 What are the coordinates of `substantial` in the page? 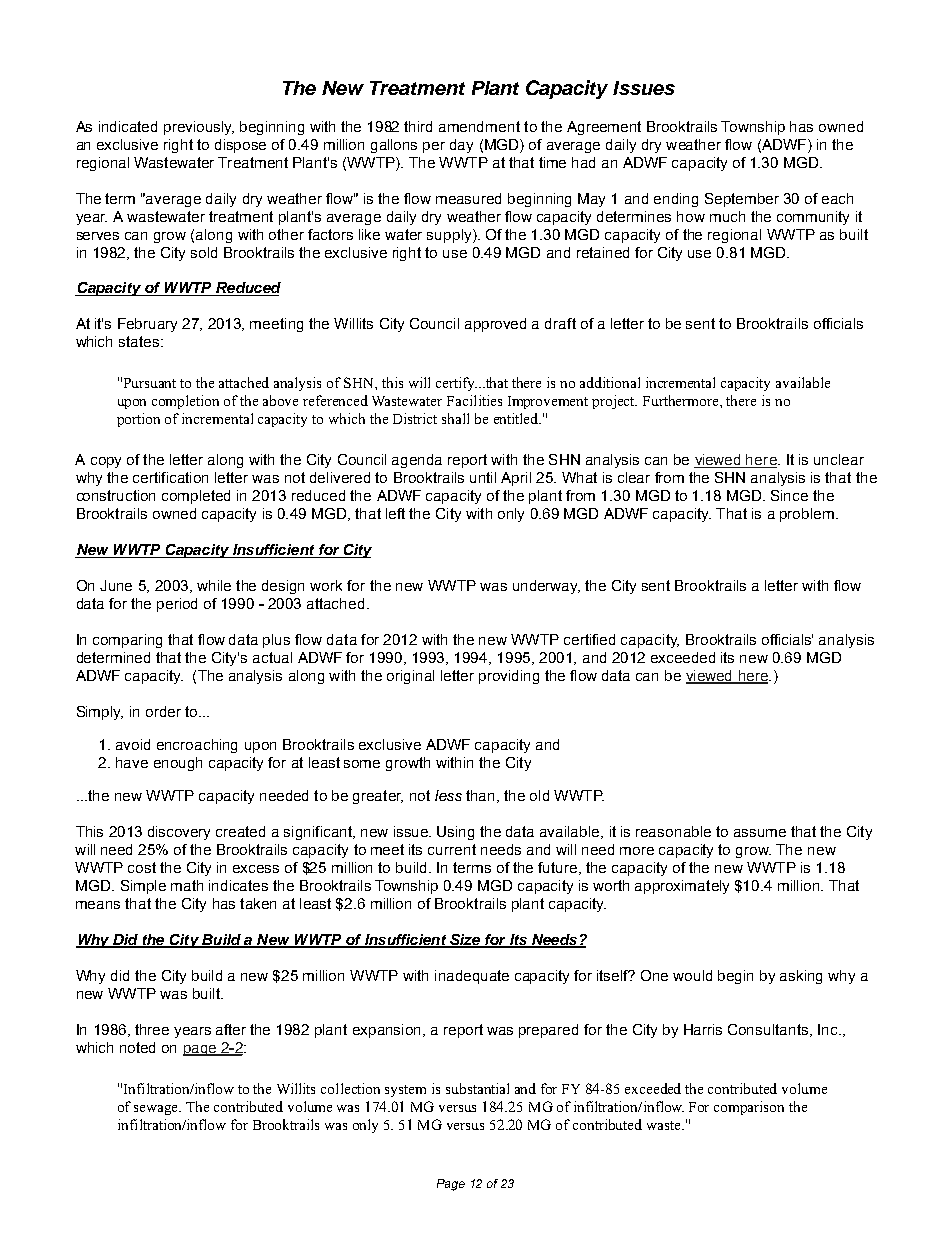 It's located at (477, 1088).
